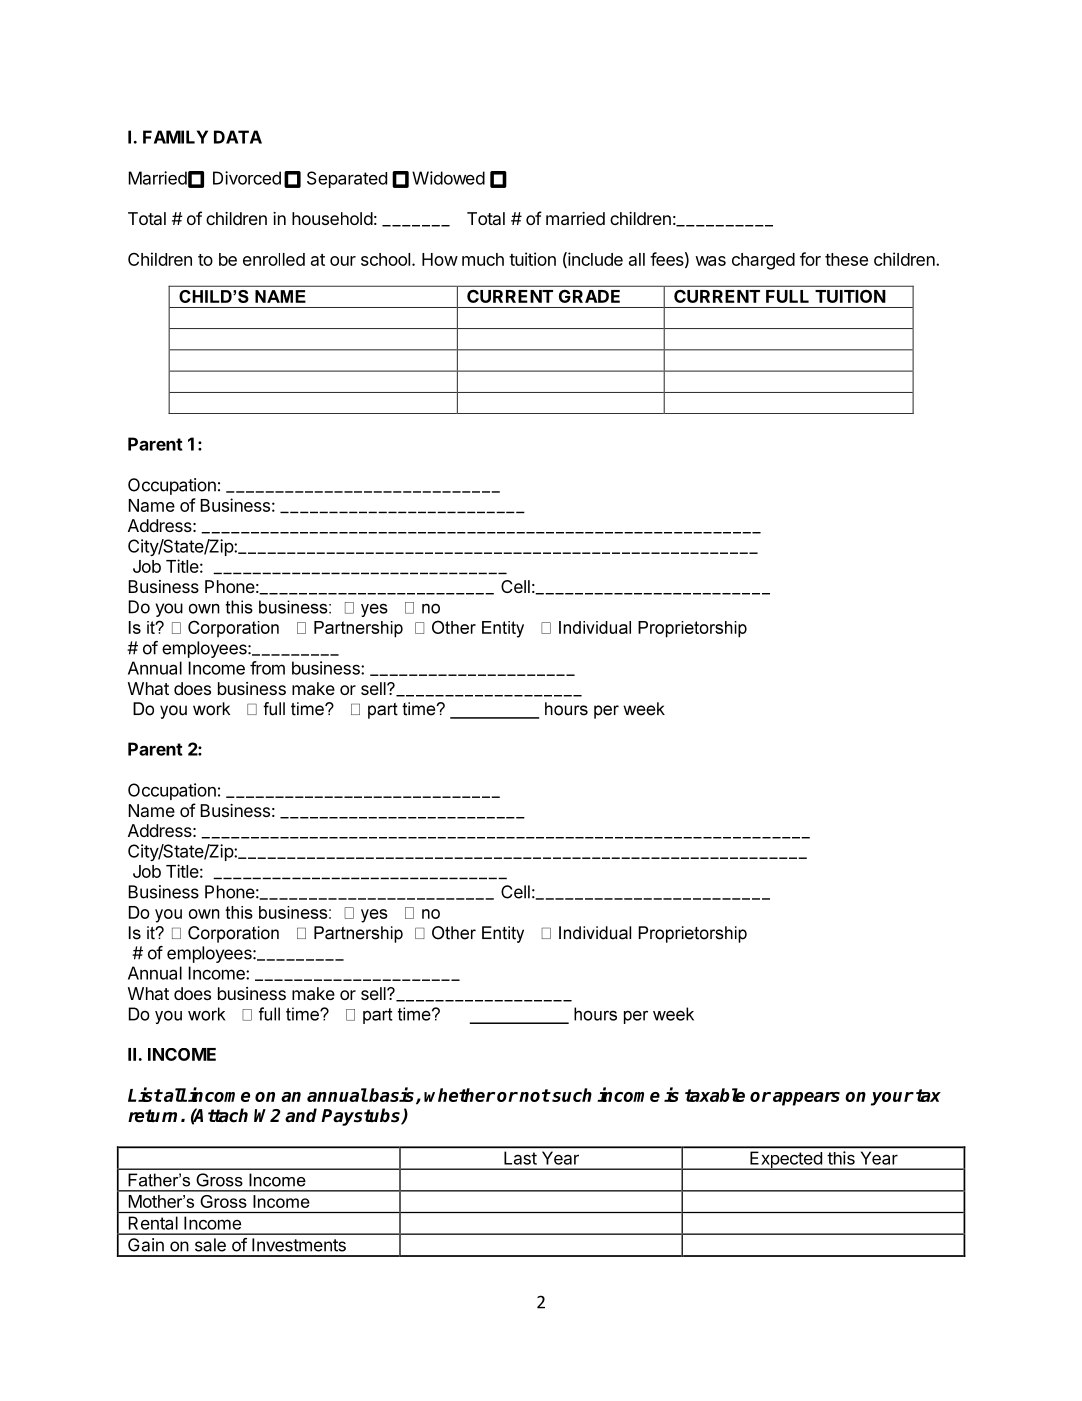 The image size is (1082, 1401). I want to click on Widowed, so click(448, 178).
